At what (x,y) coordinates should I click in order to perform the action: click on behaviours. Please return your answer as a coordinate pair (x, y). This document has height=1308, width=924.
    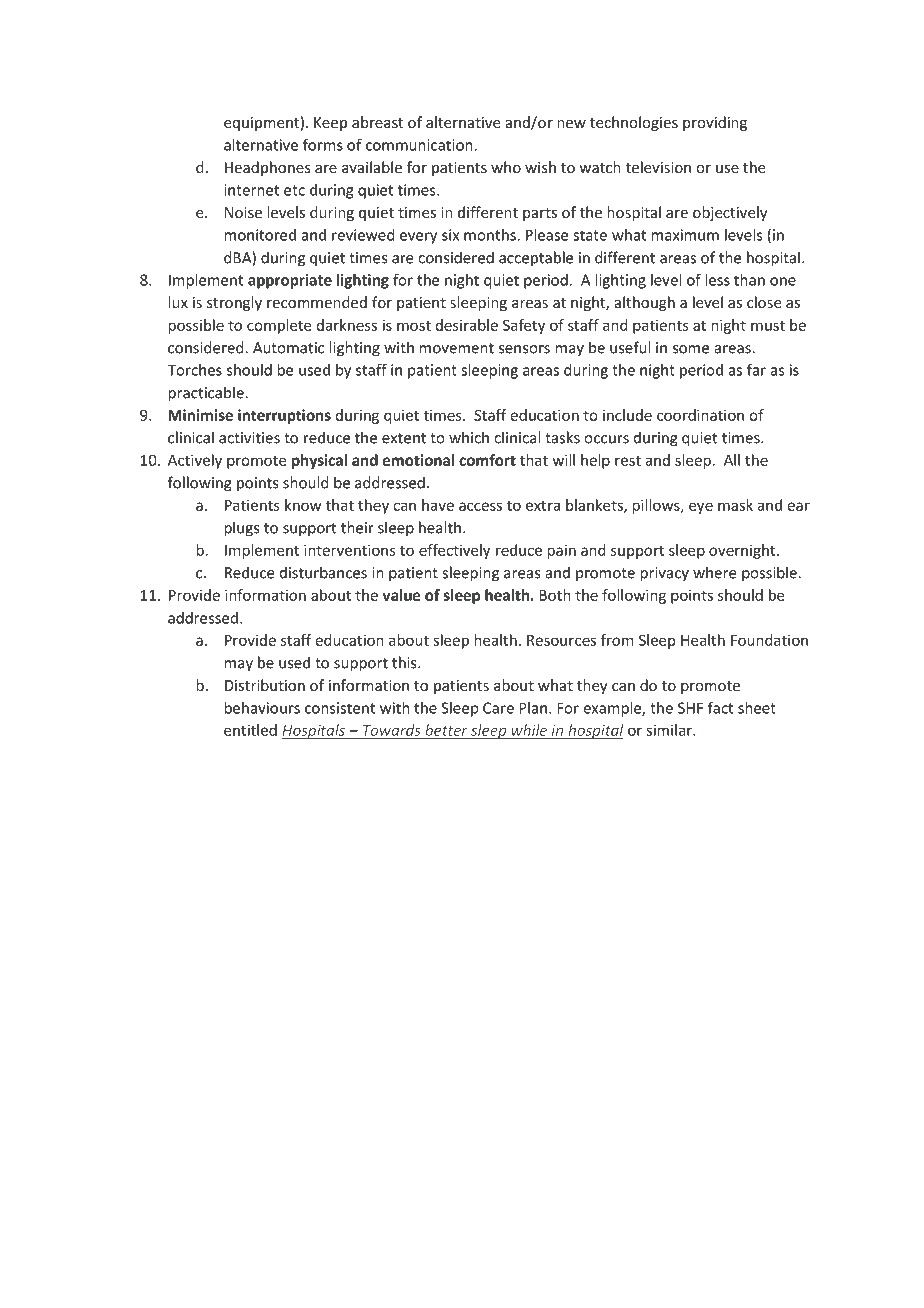
    Looking at the image, I should click on (262, 708).
